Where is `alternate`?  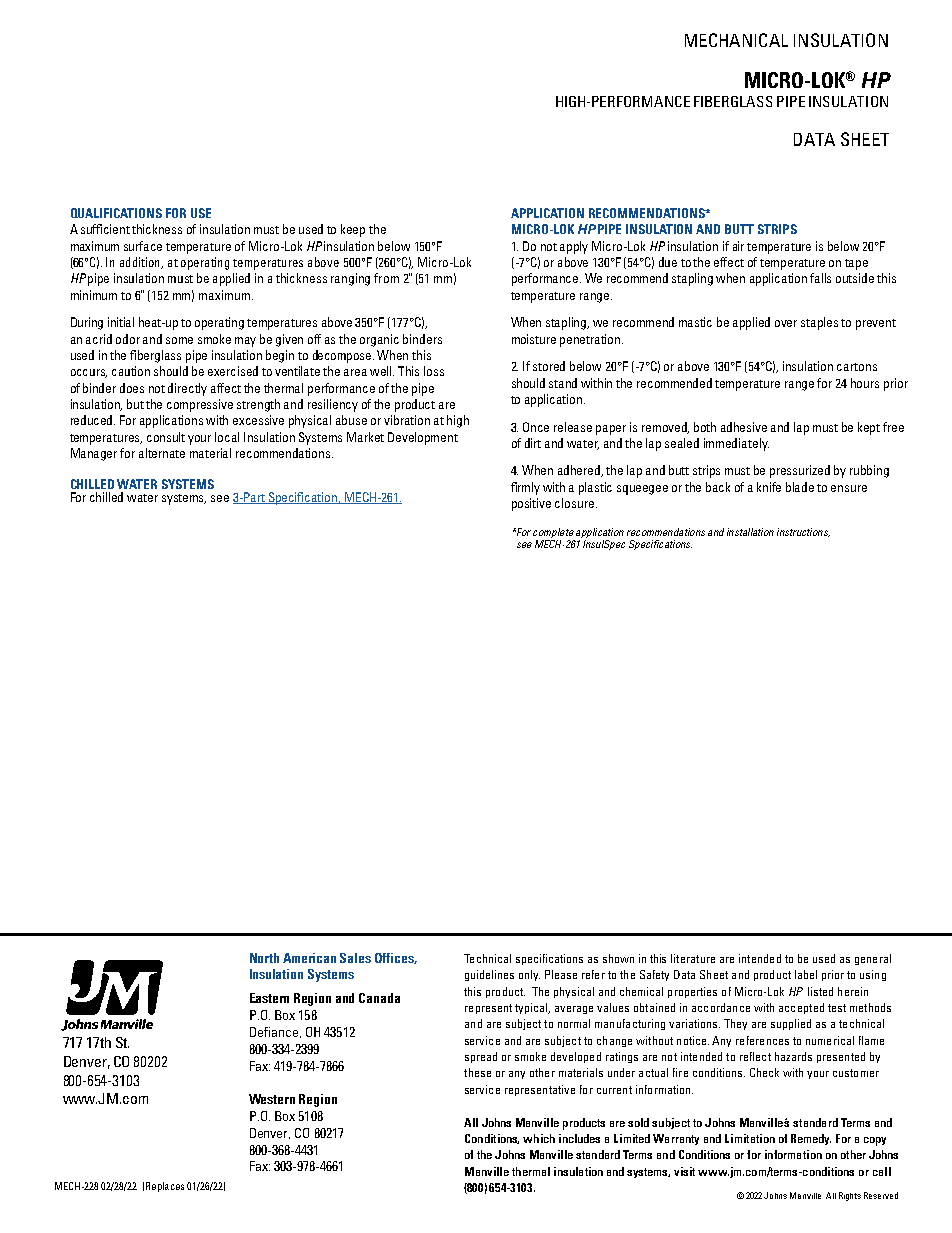 alternate is located at coordinates (162, 453).
